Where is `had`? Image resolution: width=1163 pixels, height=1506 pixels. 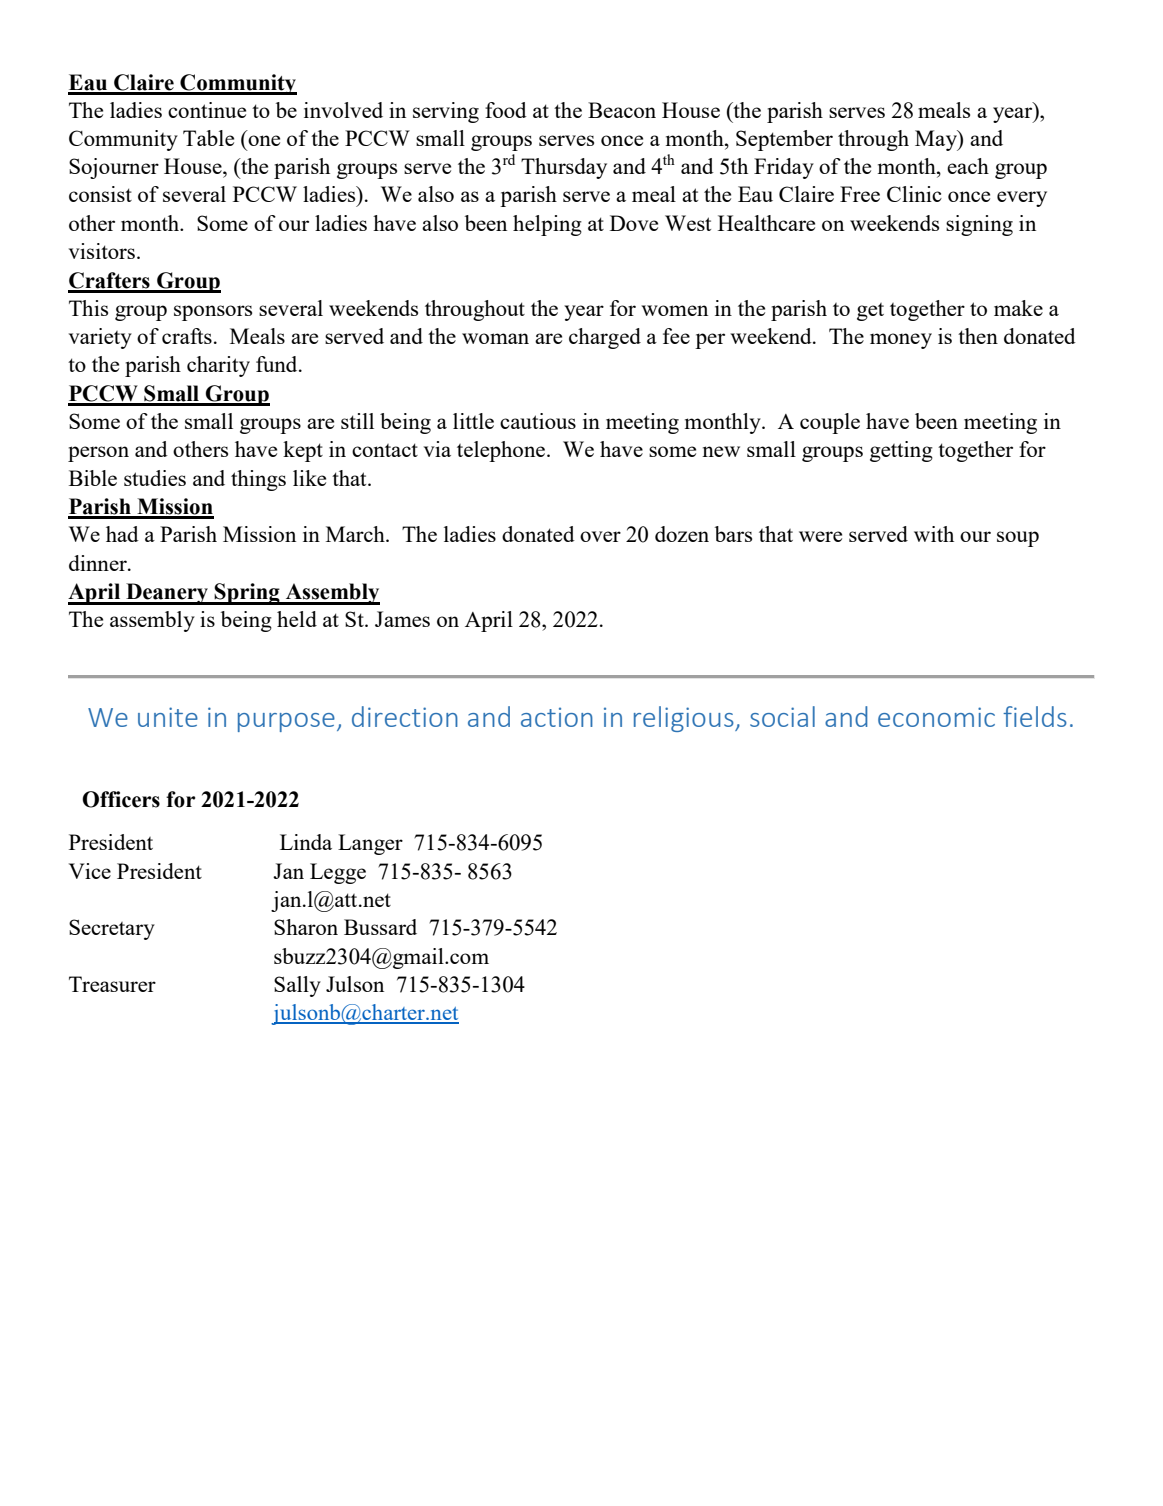 had is located at coordinates (122, 534).
